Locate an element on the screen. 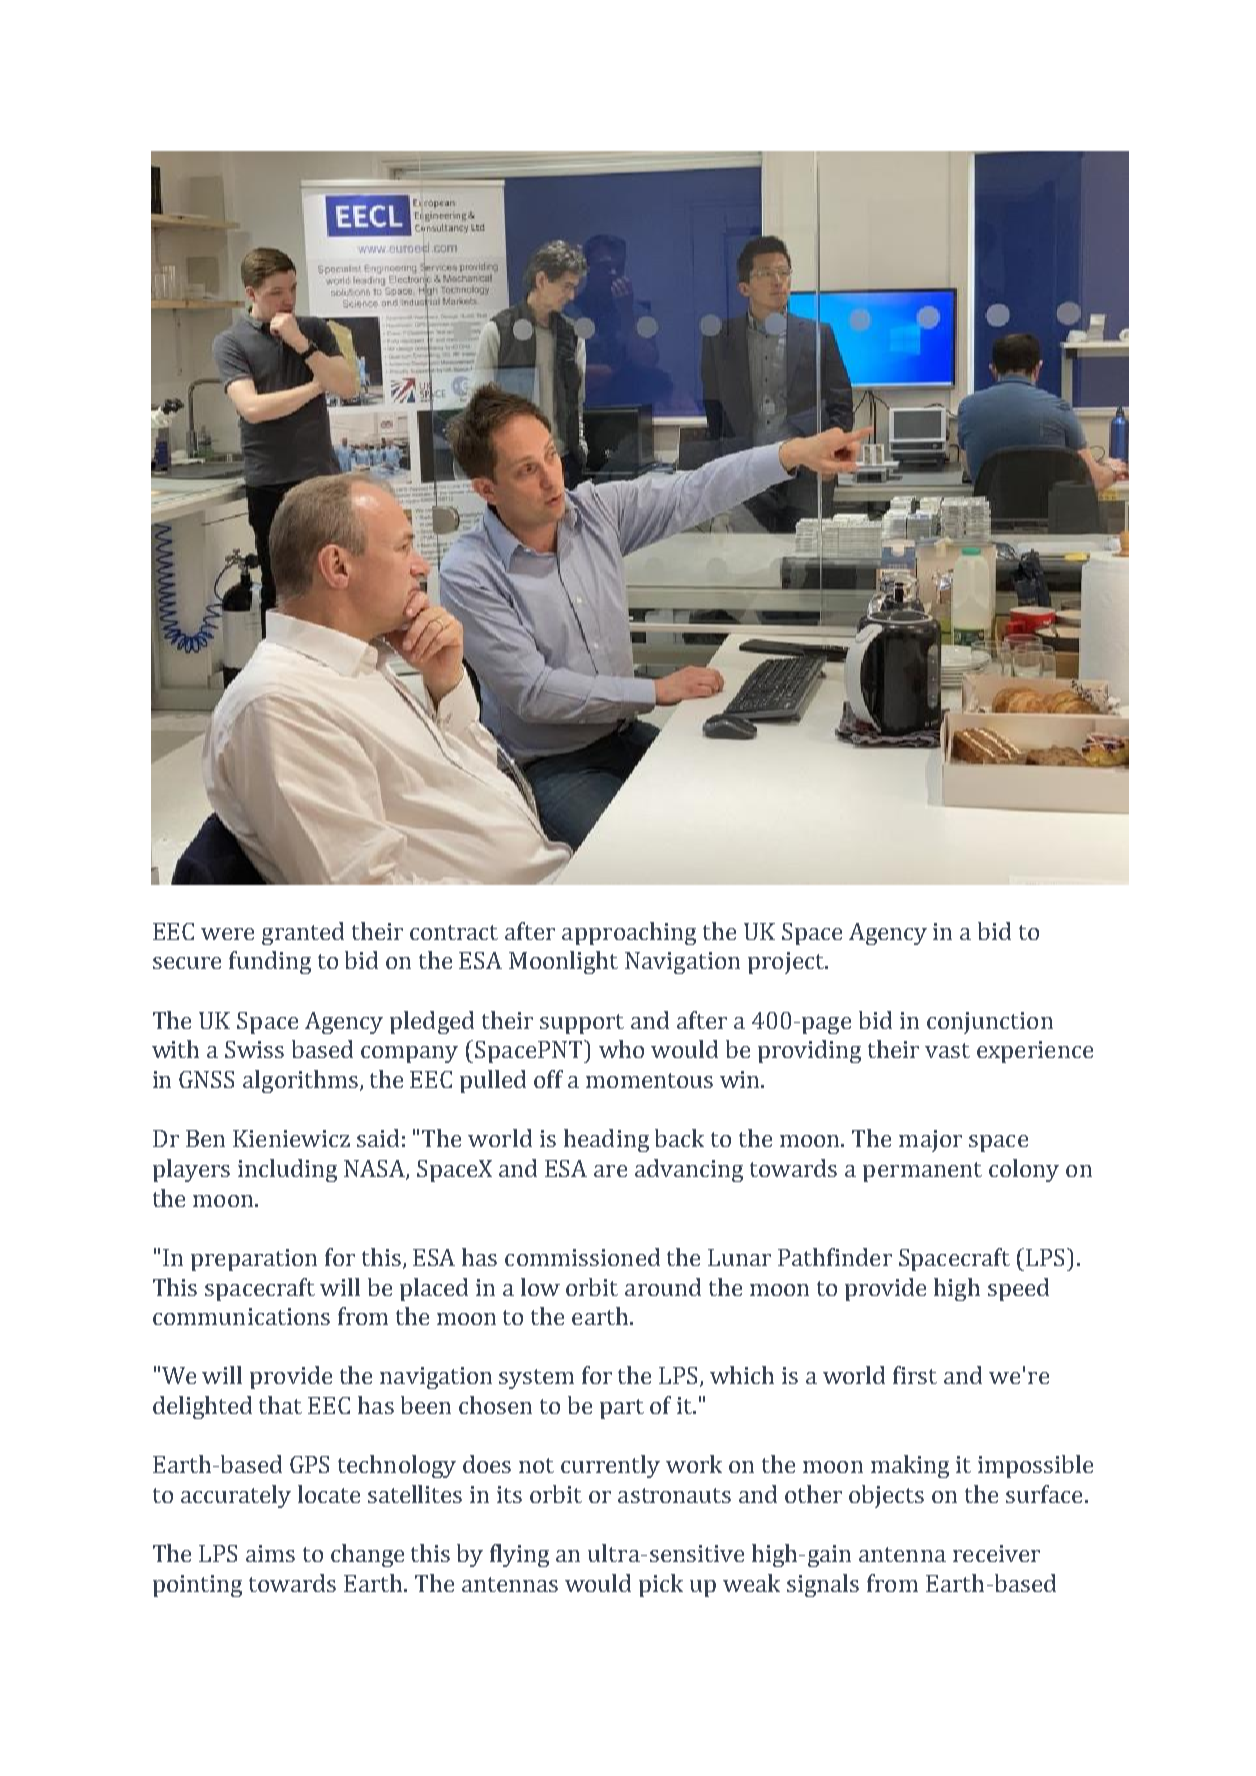 Image resolution: width=1256 pixels, height=1776 pixels. GPS is located at coordinates (309, 1464).
